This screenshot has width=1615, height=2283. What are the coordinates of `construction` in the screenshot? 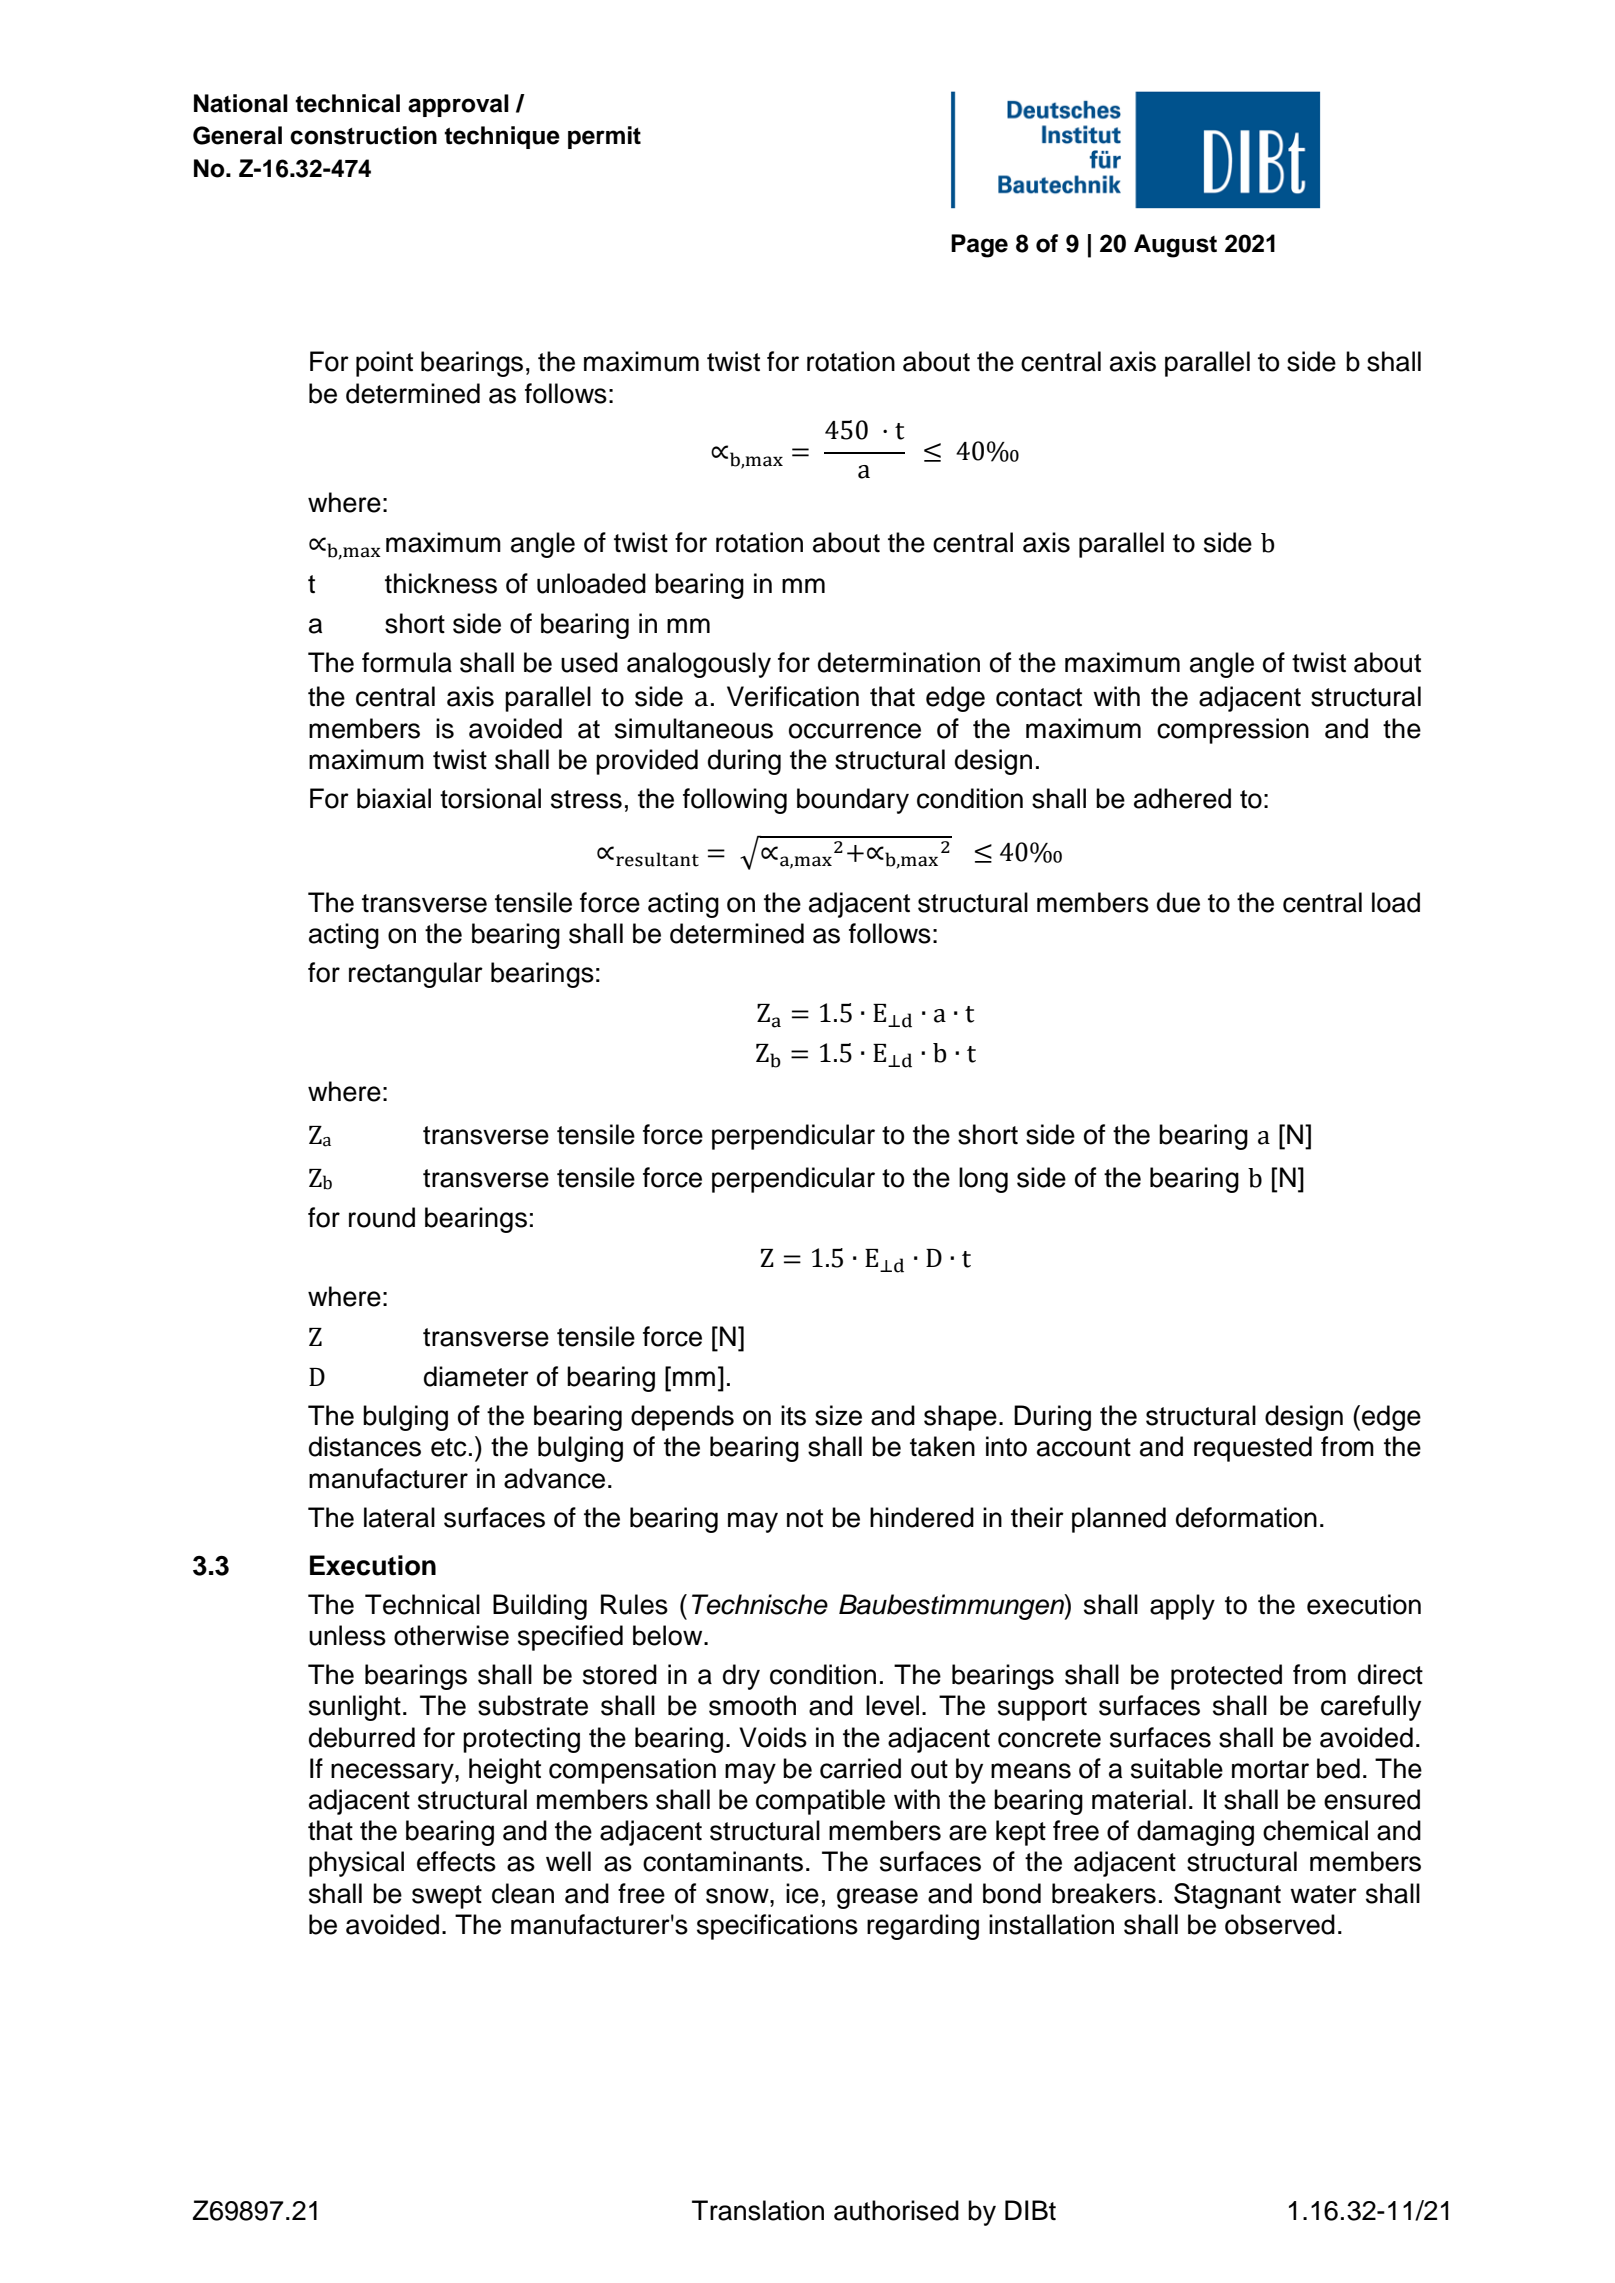 It's located at (363, 135).
